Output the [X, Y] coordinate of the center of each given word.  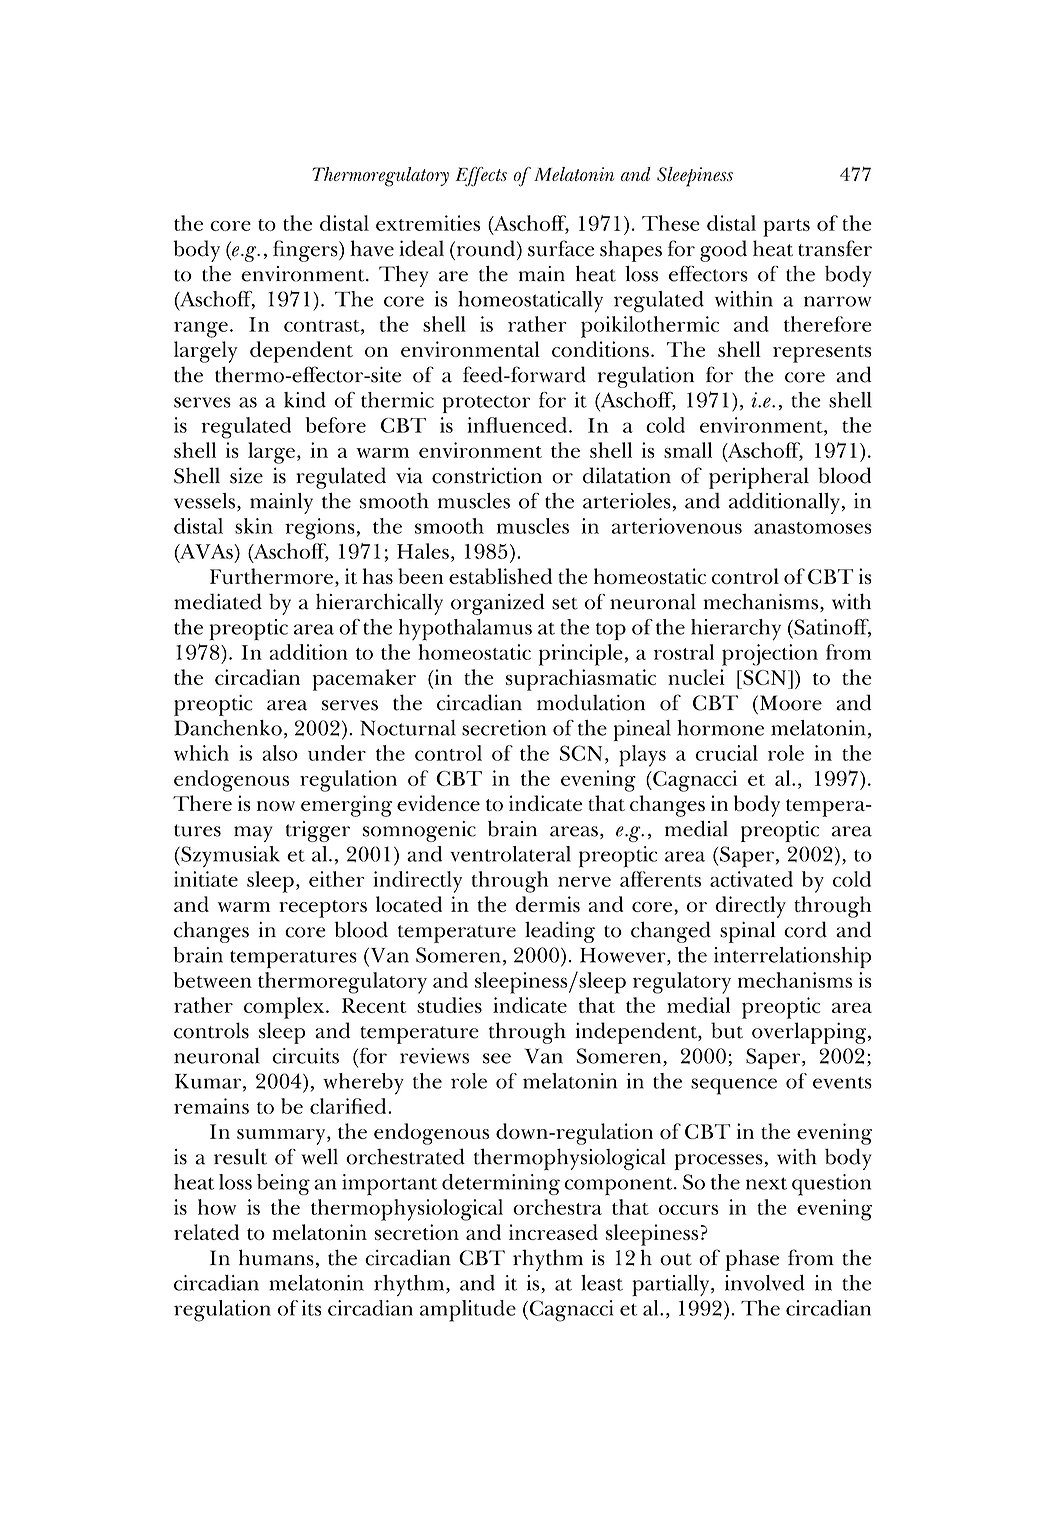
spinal [747, 932]
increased [553, 1232]
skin [254, 526]
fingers [306, 251]
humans [276, 1257]
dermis [547, 904]
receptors [323, 909]
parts [786, 228]
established [500, 576]
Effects [481, 177]
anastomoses [813, 528]
